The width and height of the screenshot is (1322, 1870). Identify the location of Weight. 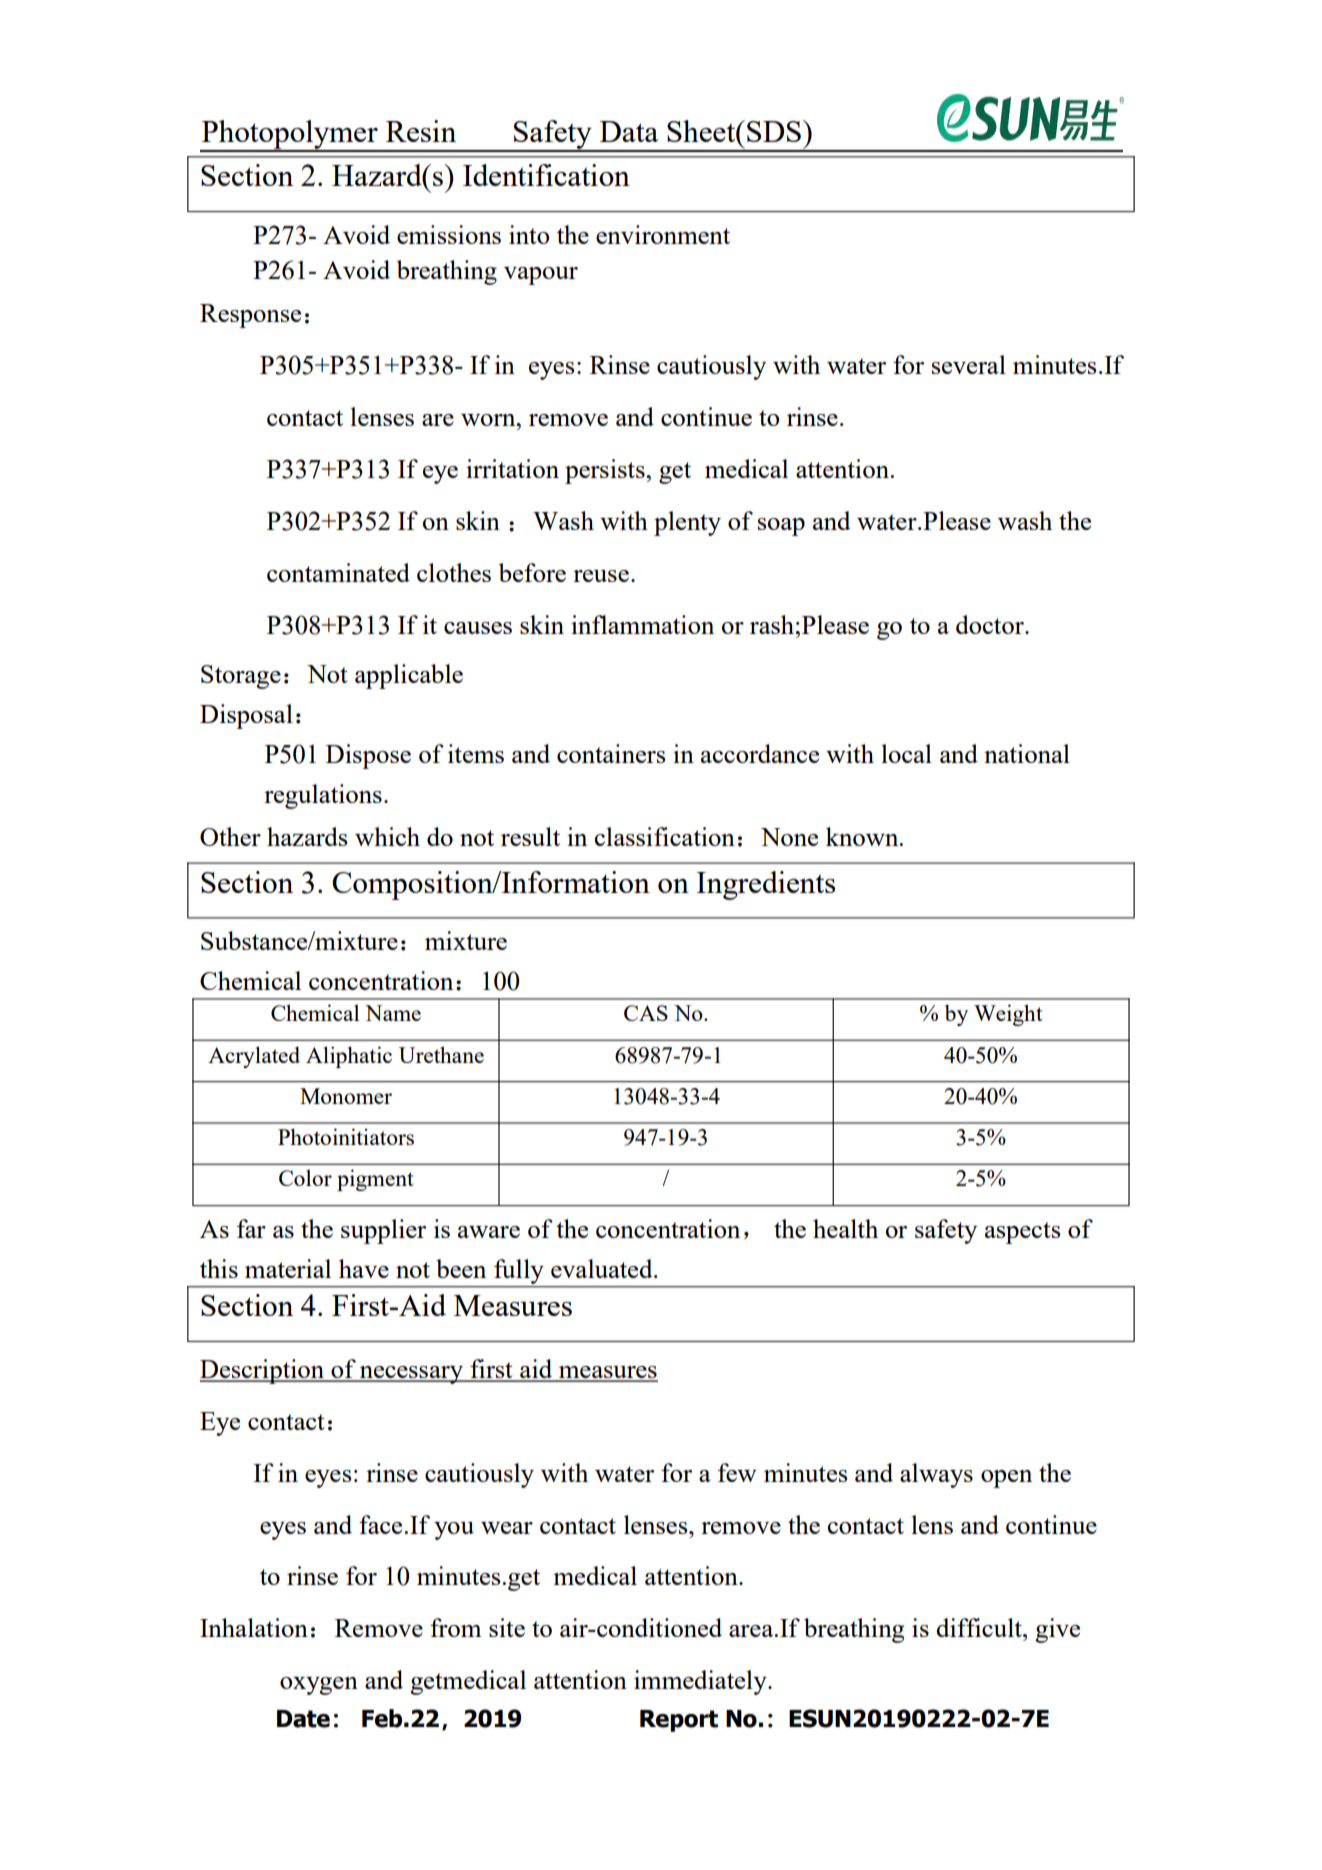
(1008, 1015).
